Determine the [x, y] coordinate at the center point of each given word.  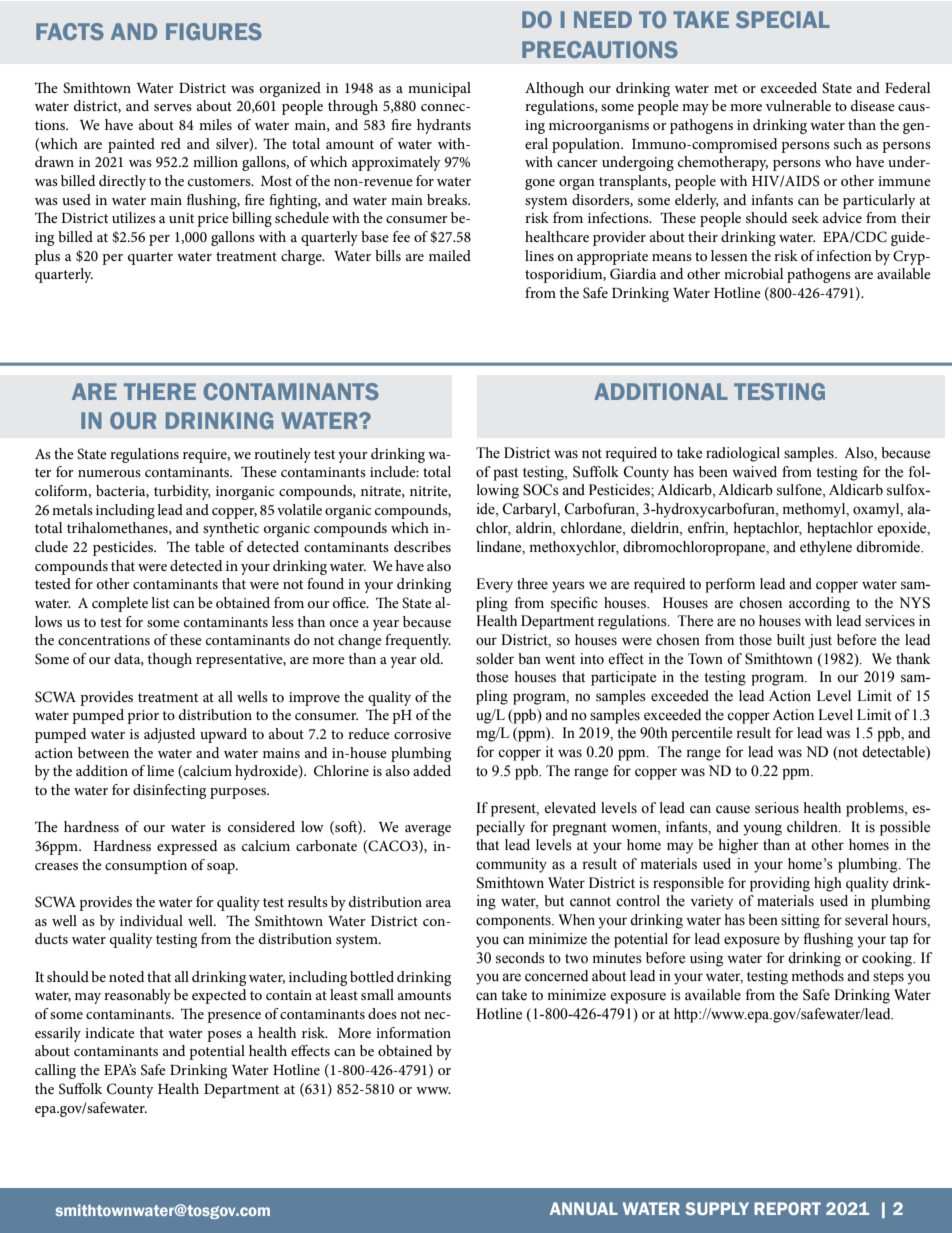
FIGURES [214, 31]
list [160, 602]
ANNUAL [584, 1208]
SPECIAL [783, 19]
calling [55, 1071]
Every [494, 585]
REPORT [787, 1208]
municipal [439, 89]
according [819, 604]
